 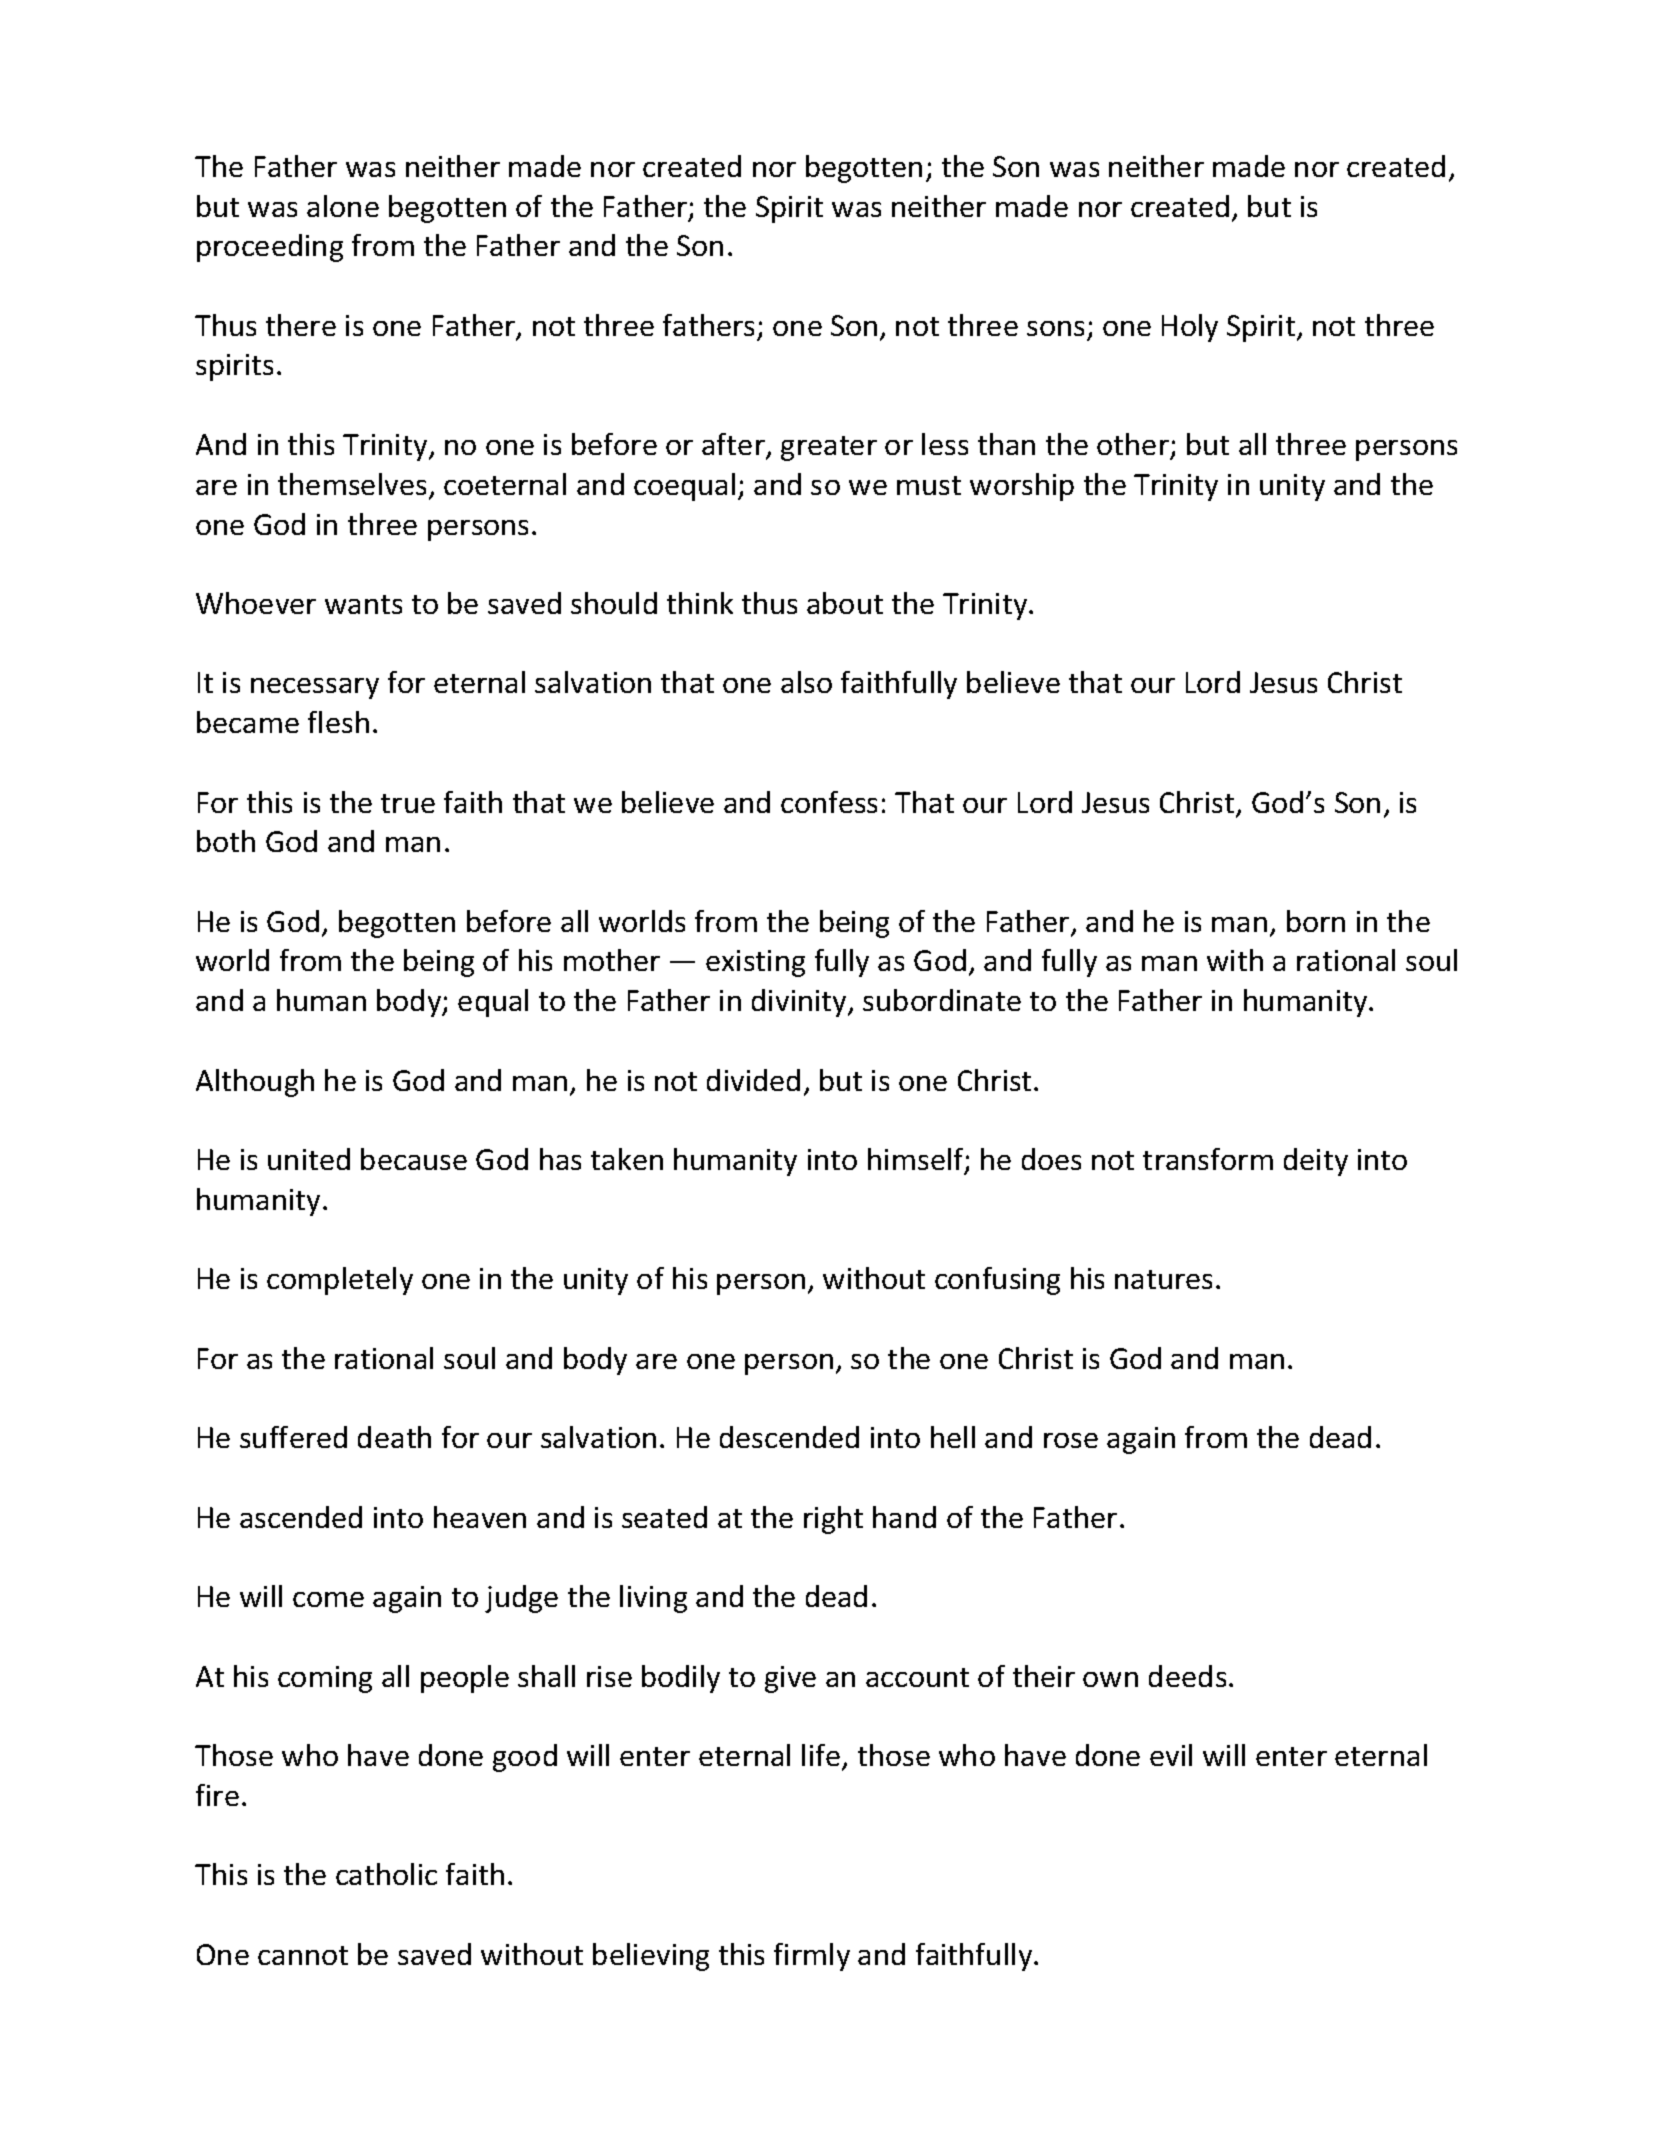 What do you see at coordinates (753, 1080) in the screenshot?
I see `divided` at bounding box center [753, 1080].
